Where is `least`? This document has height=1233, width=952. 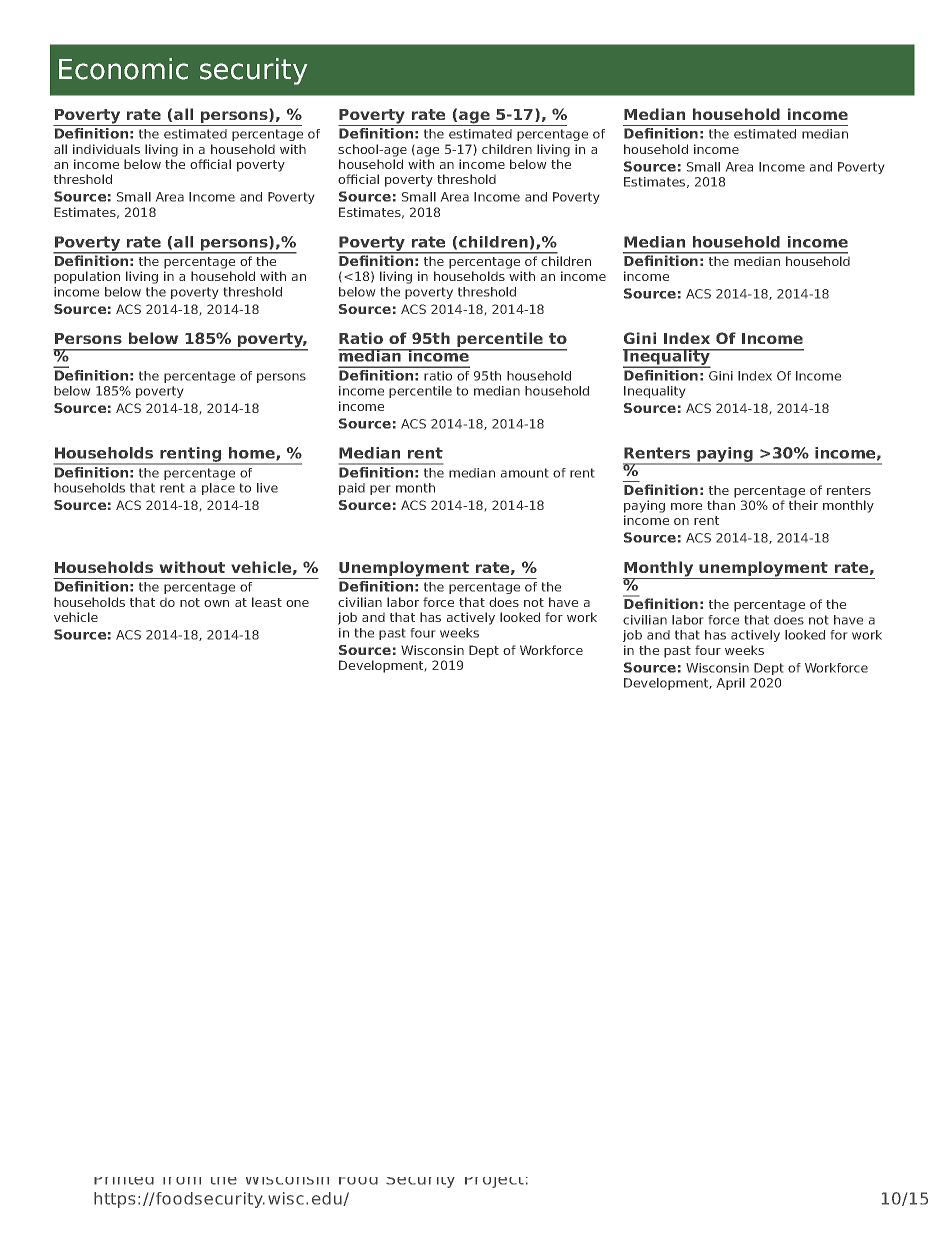 least is located at coordinates (267, 602).
